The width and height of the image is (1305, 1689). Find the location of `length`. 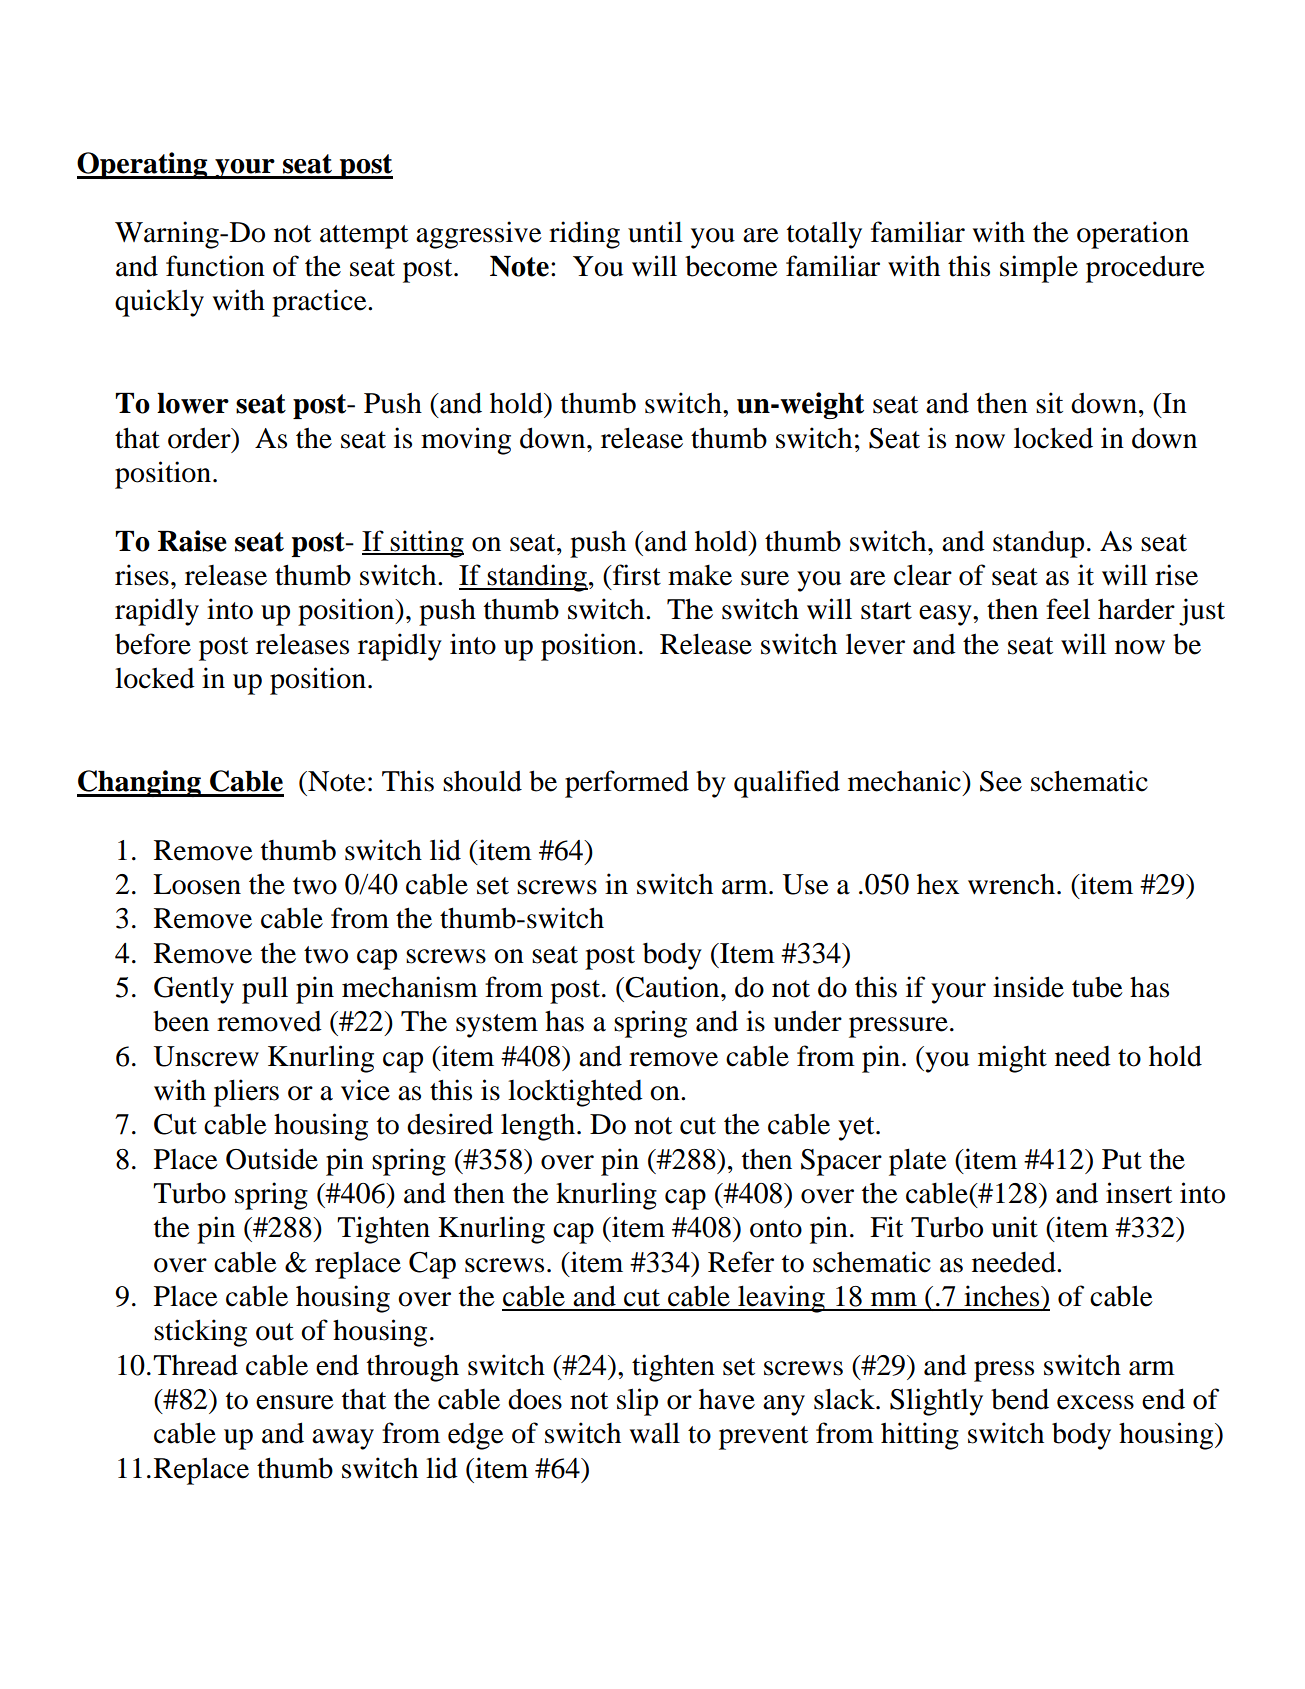

length is located at coordinates (538, 1127).
